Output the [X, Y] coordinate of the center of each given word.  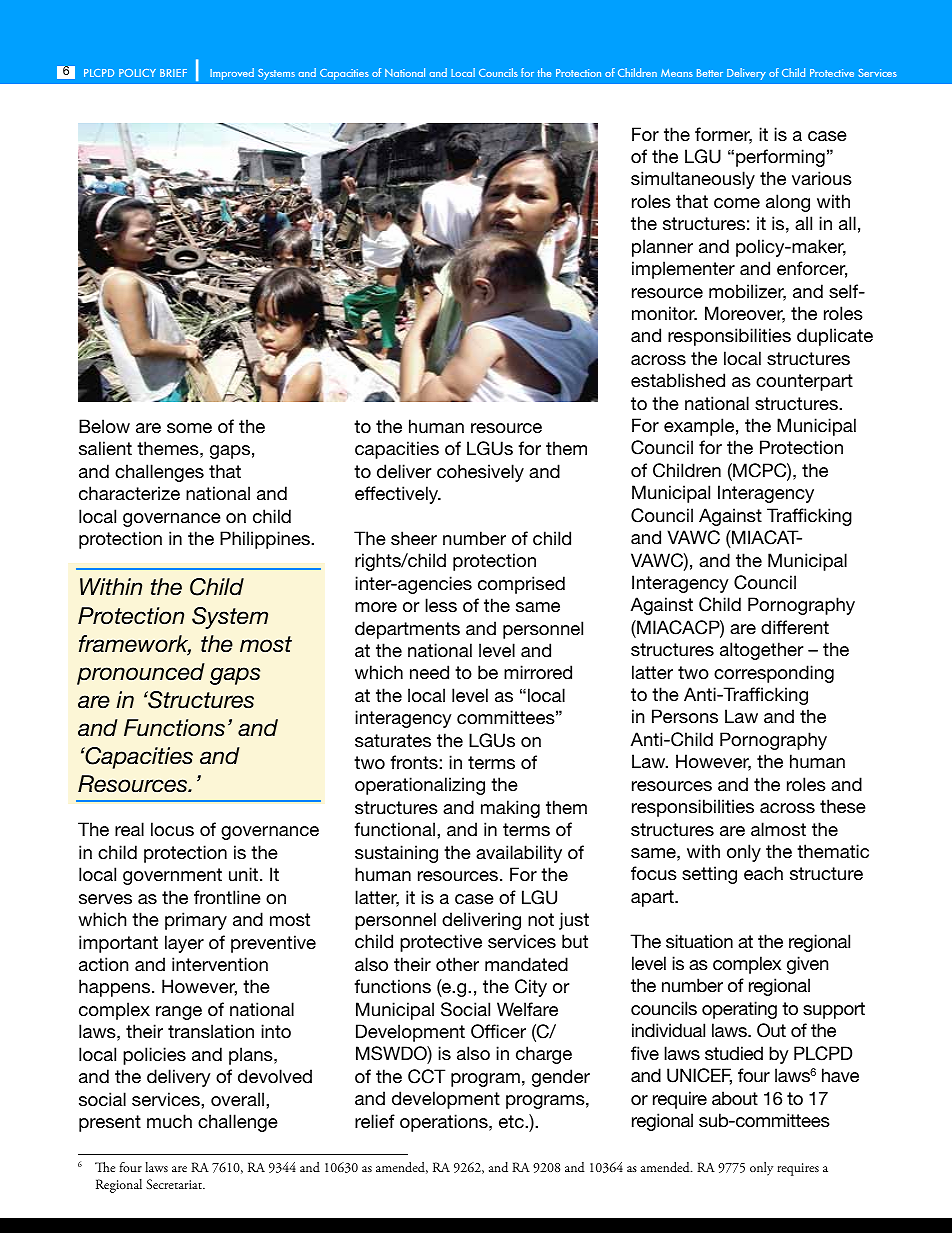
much [169, 1121]
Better [710, 73]
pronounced [141, 674]
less [441, 605]
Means [677, 73]
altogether [761, 651]
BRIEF [173, 73]
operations [445, 1123]
